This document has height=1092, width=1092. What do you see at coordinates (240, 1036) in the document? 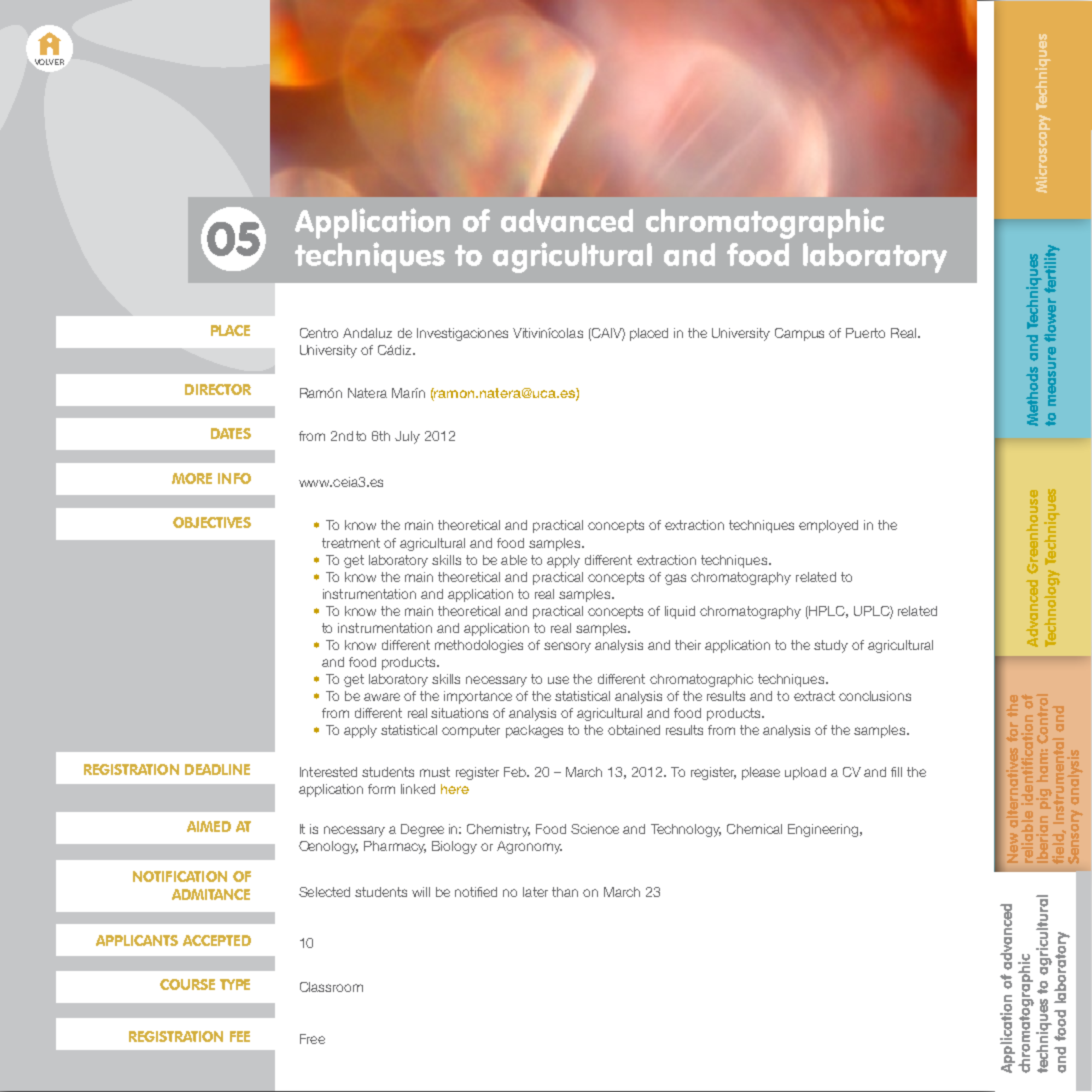
I see `fee` at bounding box center [240, 1036].
